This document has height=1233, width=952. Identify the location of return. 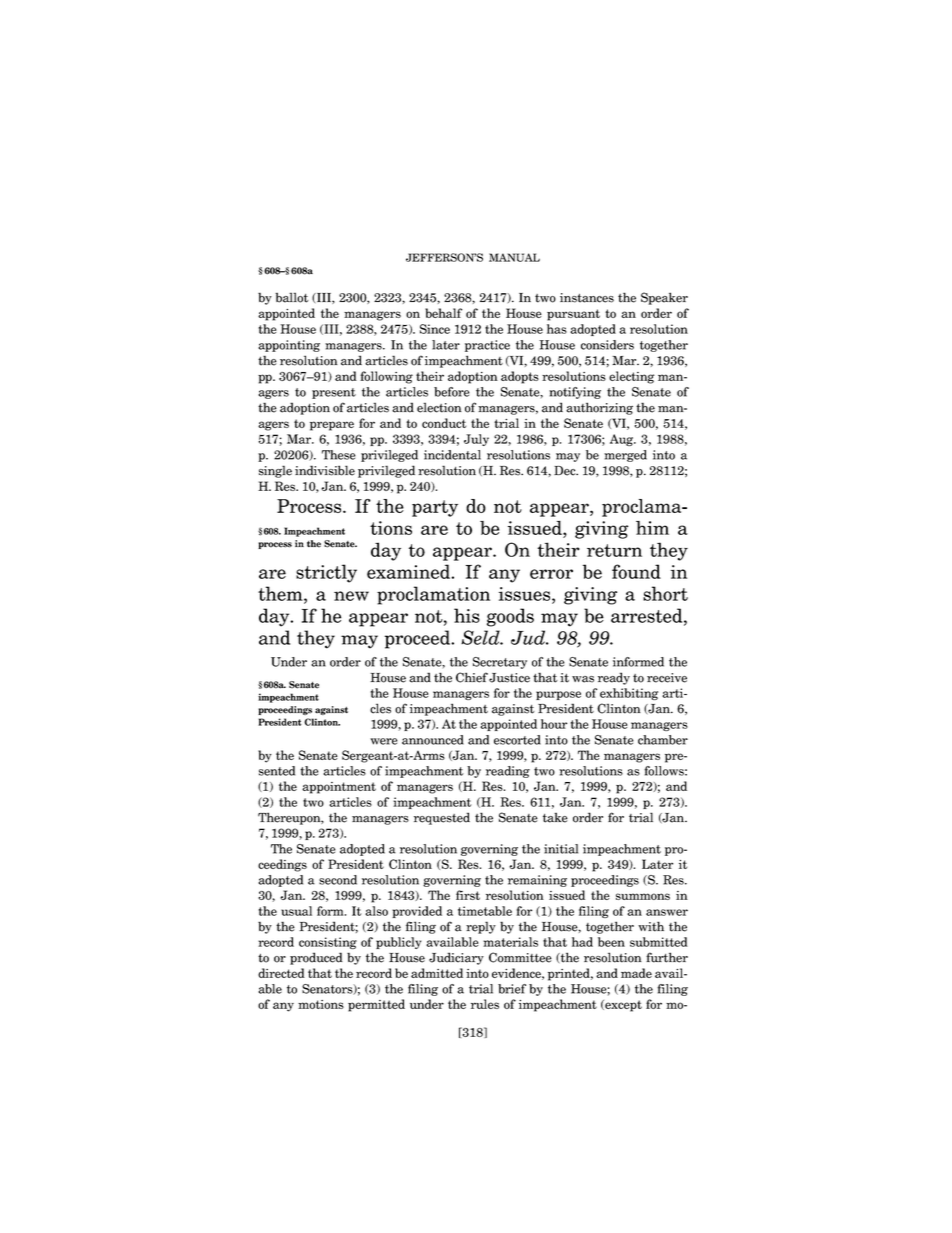
(614, 550).
